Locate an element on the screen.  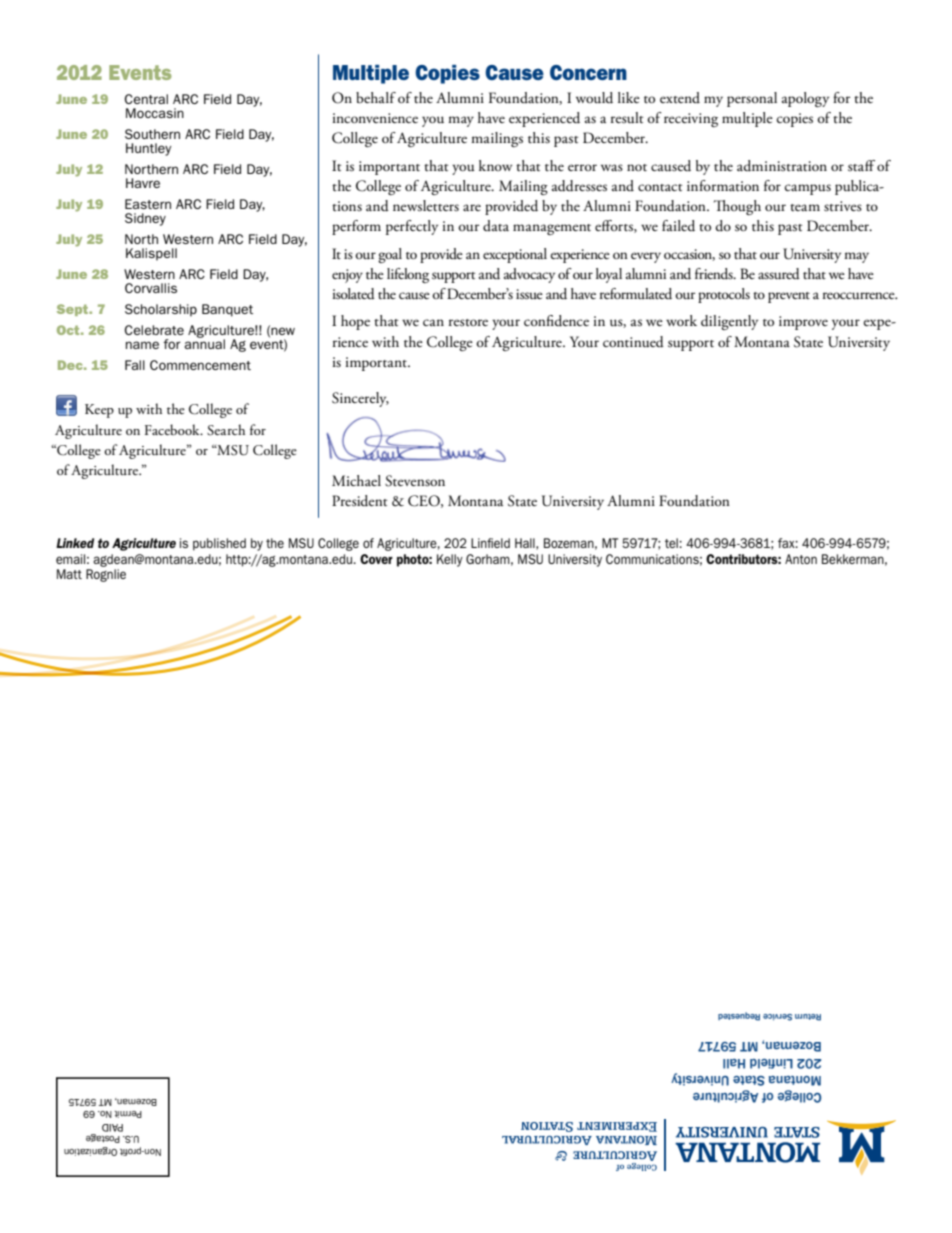
Central is located at coordinates (146, 99).
